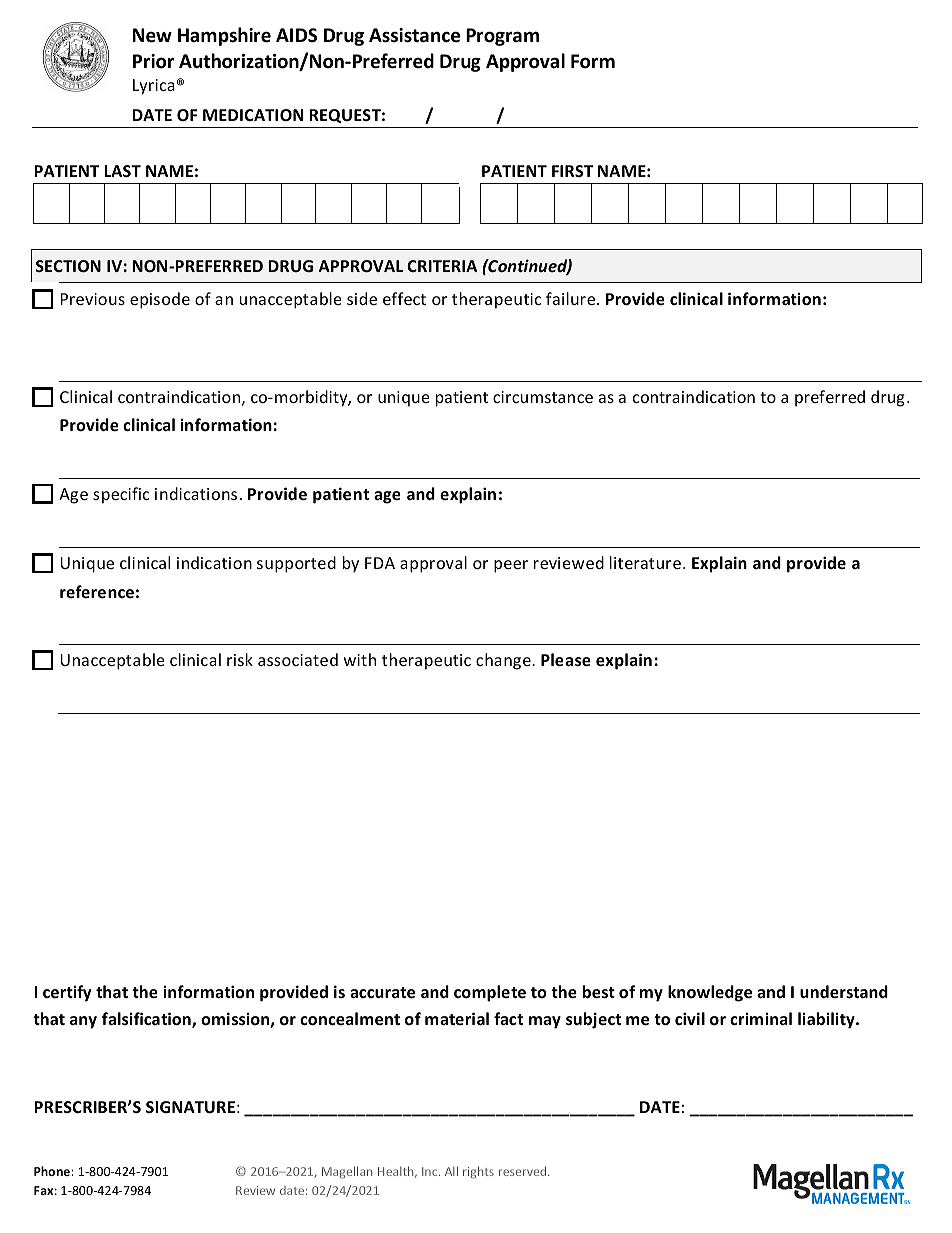  Describe the element at coordinates (504, 661) in the screenshot. I see `change` at that location.
